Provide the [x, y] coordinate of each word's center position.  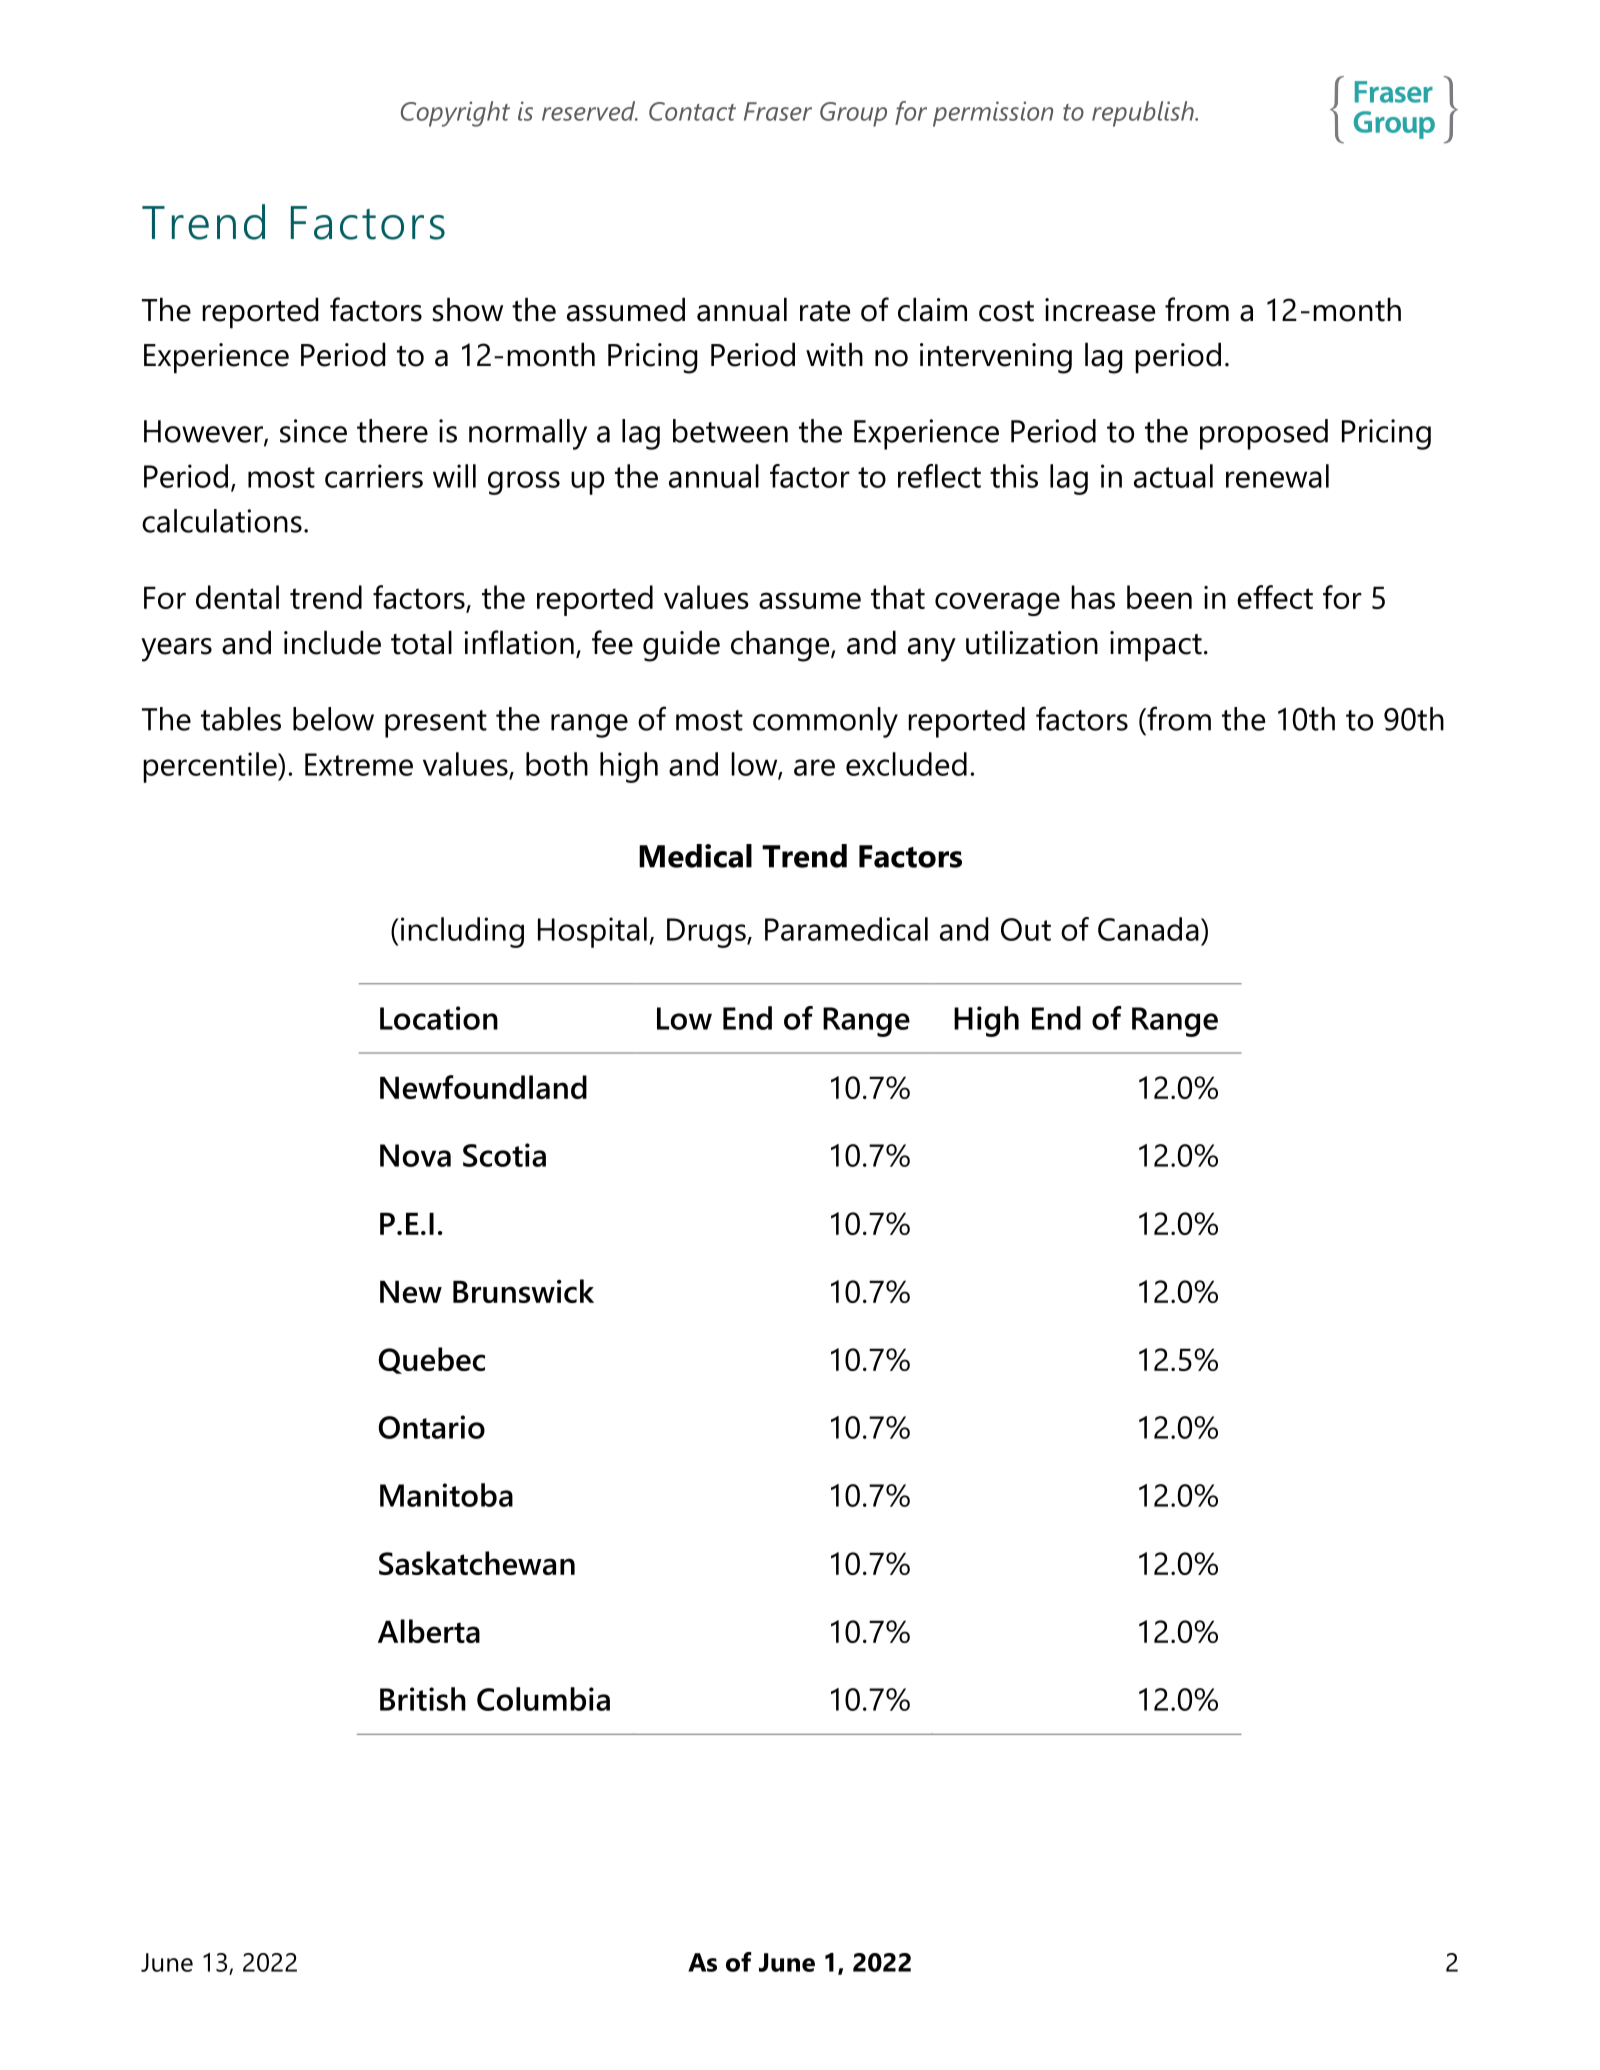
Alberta [429, 1631]
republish [1144, 114]
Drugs [707, 933]
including [462, 932]
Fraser [778, 111]
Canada [1148, 929]
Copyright [455, 114]
